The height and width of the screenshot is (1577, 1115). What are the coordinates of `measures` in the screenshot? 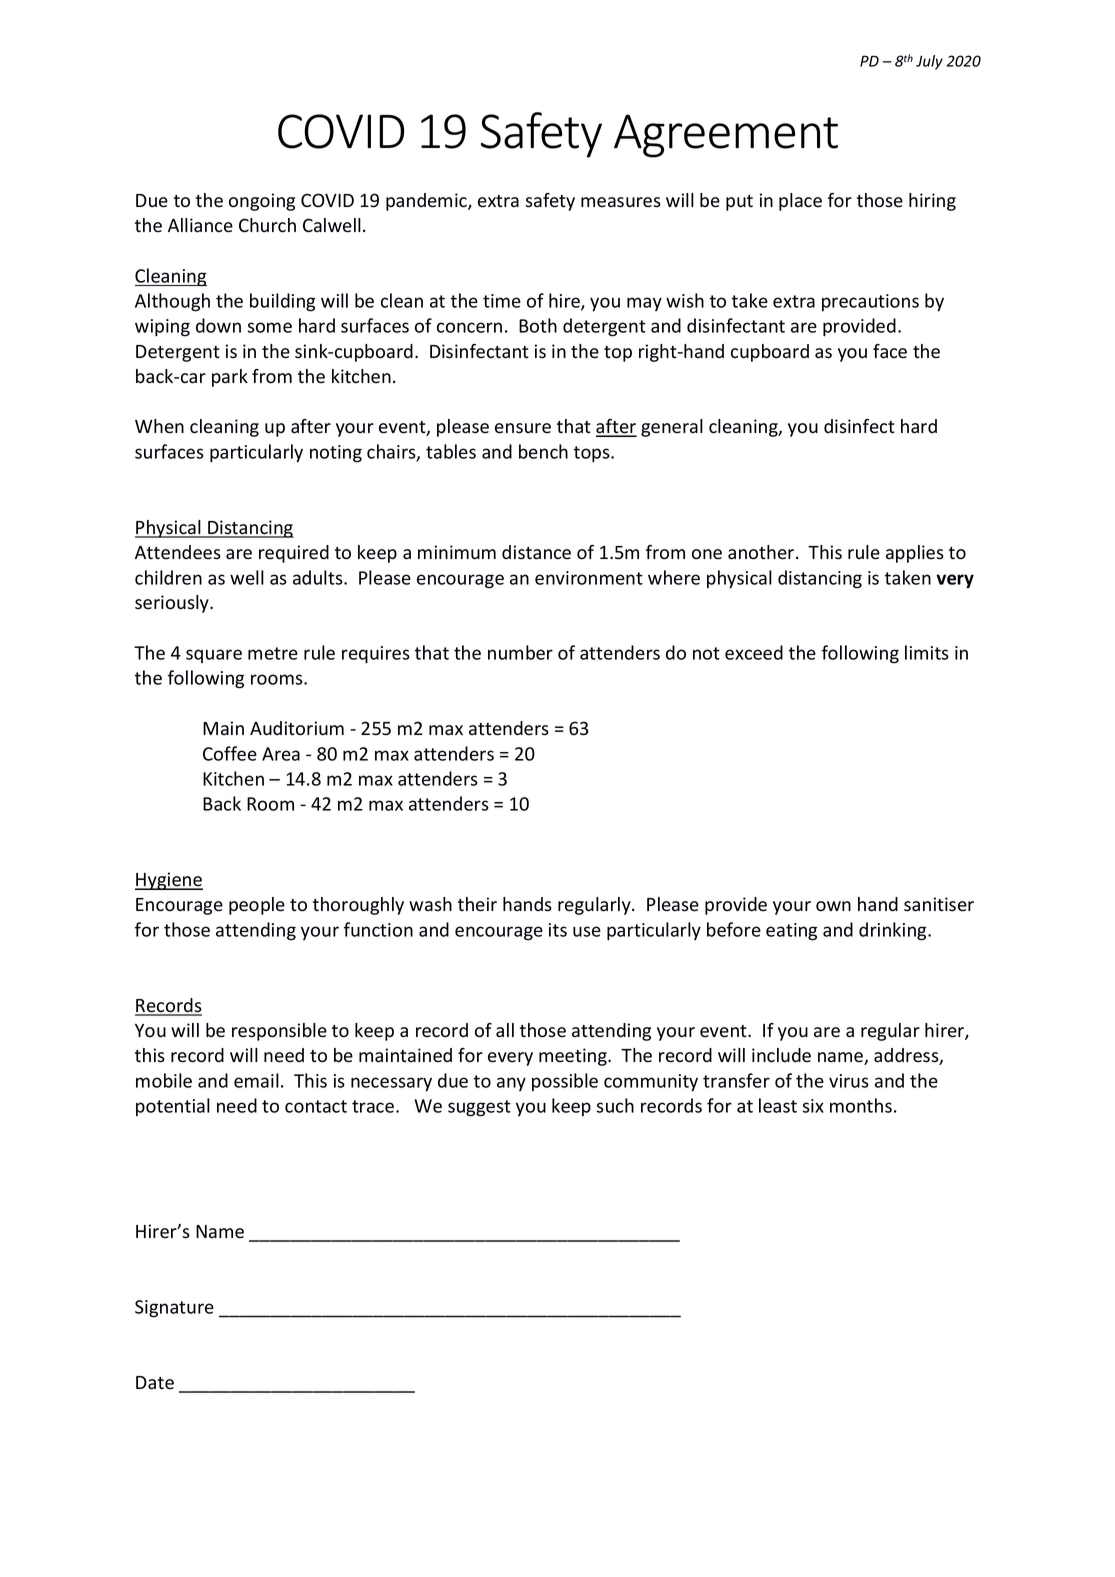 It's located at (621, 202).
